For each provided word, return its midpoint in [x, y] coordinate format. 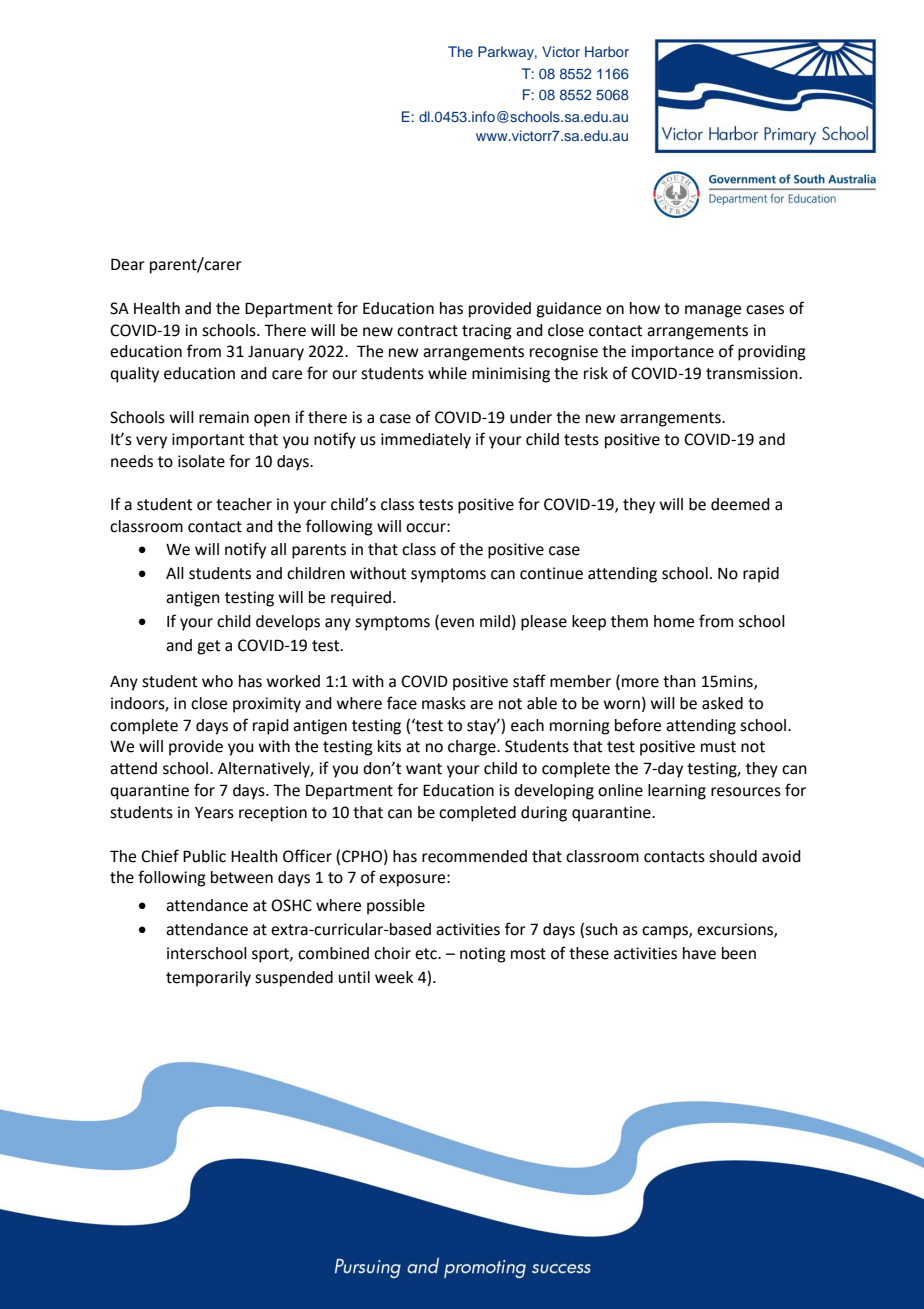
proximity [267, 705]
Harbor [607, 51]
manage [713, 311]
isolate [201, 461]
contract [427, 331]
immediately [426, 441]
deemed [740, 504]
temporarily [208, 979]
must [718, 747]
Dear [128, 264]
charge [473, 748]
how [645, 308]
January [276, 353]
